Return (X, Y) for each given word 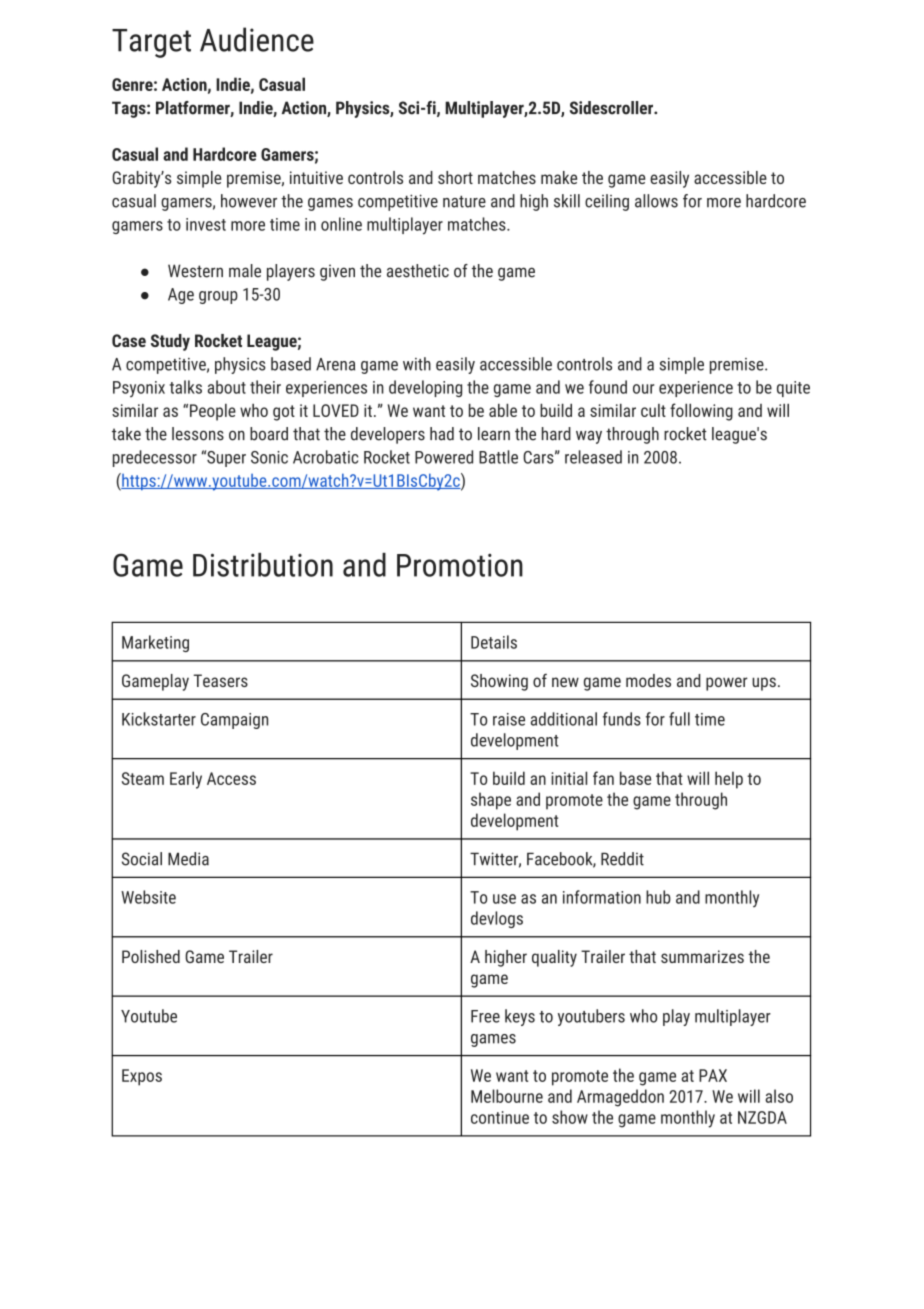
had (442, 434)
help (729, 780)
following (701, 412)
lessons (198, 434)
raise (509, 719)
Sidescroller (612, 108)
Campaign (234, 721)
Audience (257, 39)
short (455, 177)
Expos (142, 1077)
